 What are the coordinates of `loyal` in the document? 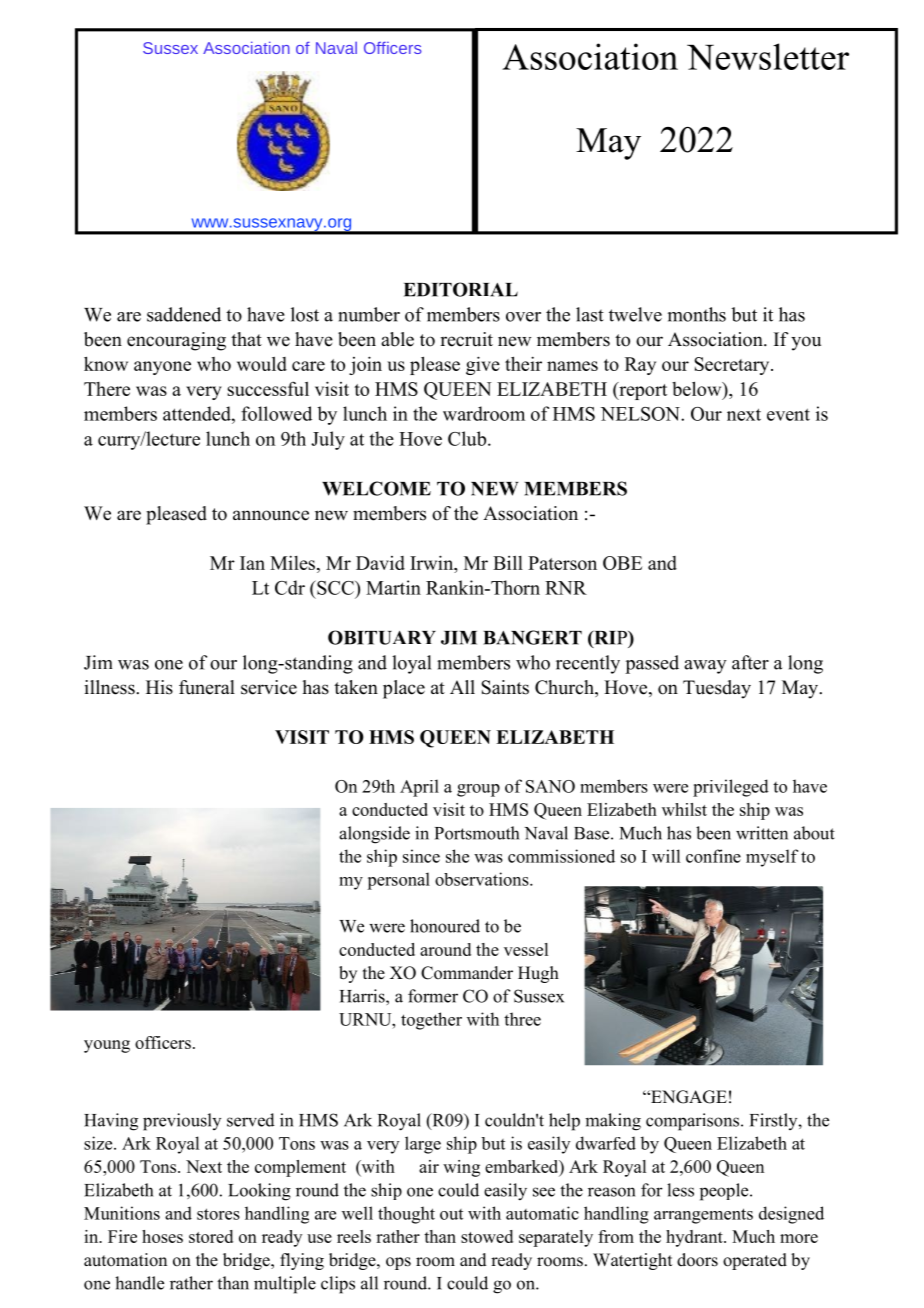 It's located at (411, 664).
